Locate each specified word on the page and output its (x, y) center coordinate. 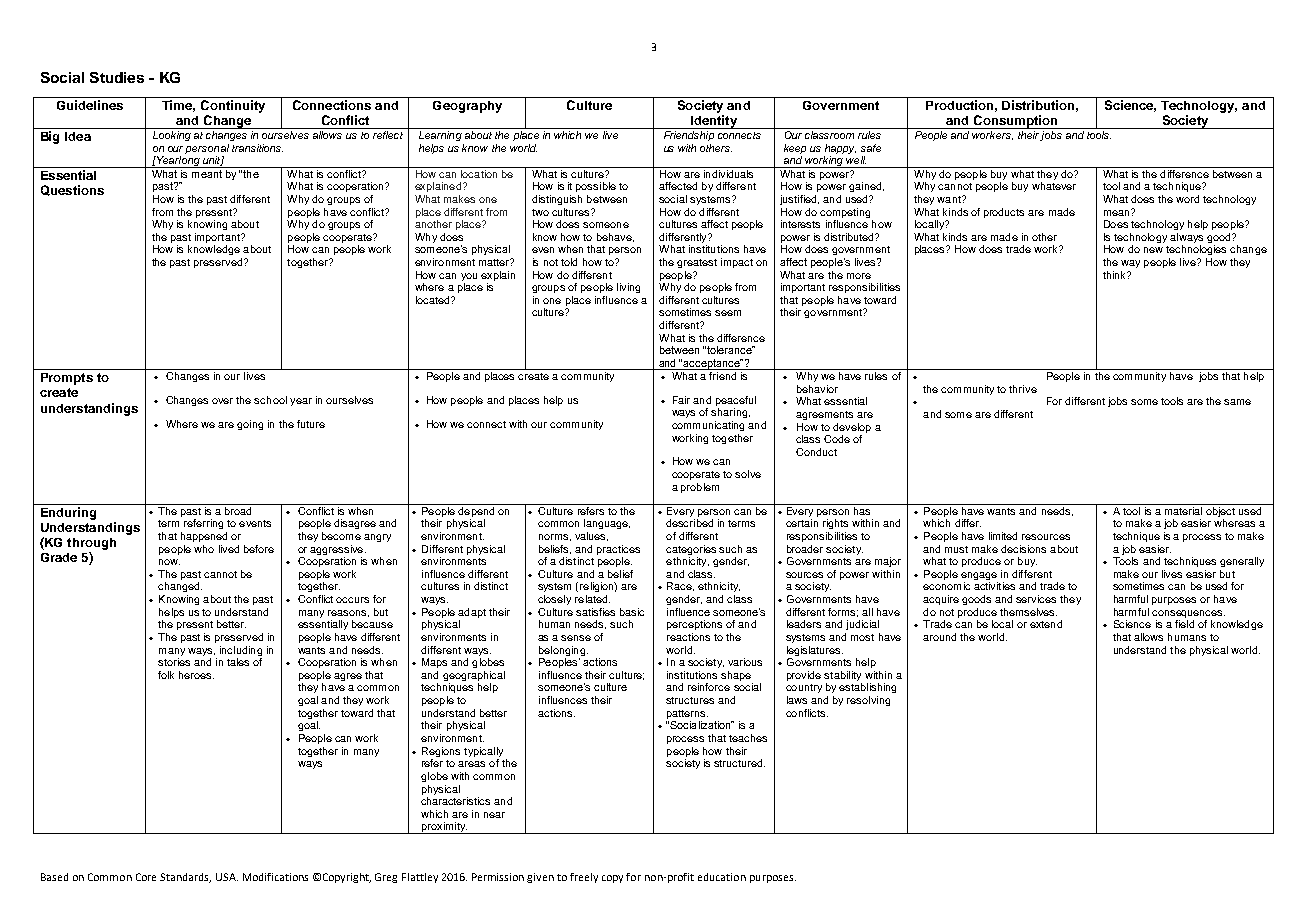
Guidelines (90, 105)
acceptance (712, 364)
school (270, 400)
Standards (185, 878)
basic (632, 612)
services (1036, 599)
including (241, 651)
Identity (714, 122)
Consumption (1015, 122)
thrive (1023, 389)
